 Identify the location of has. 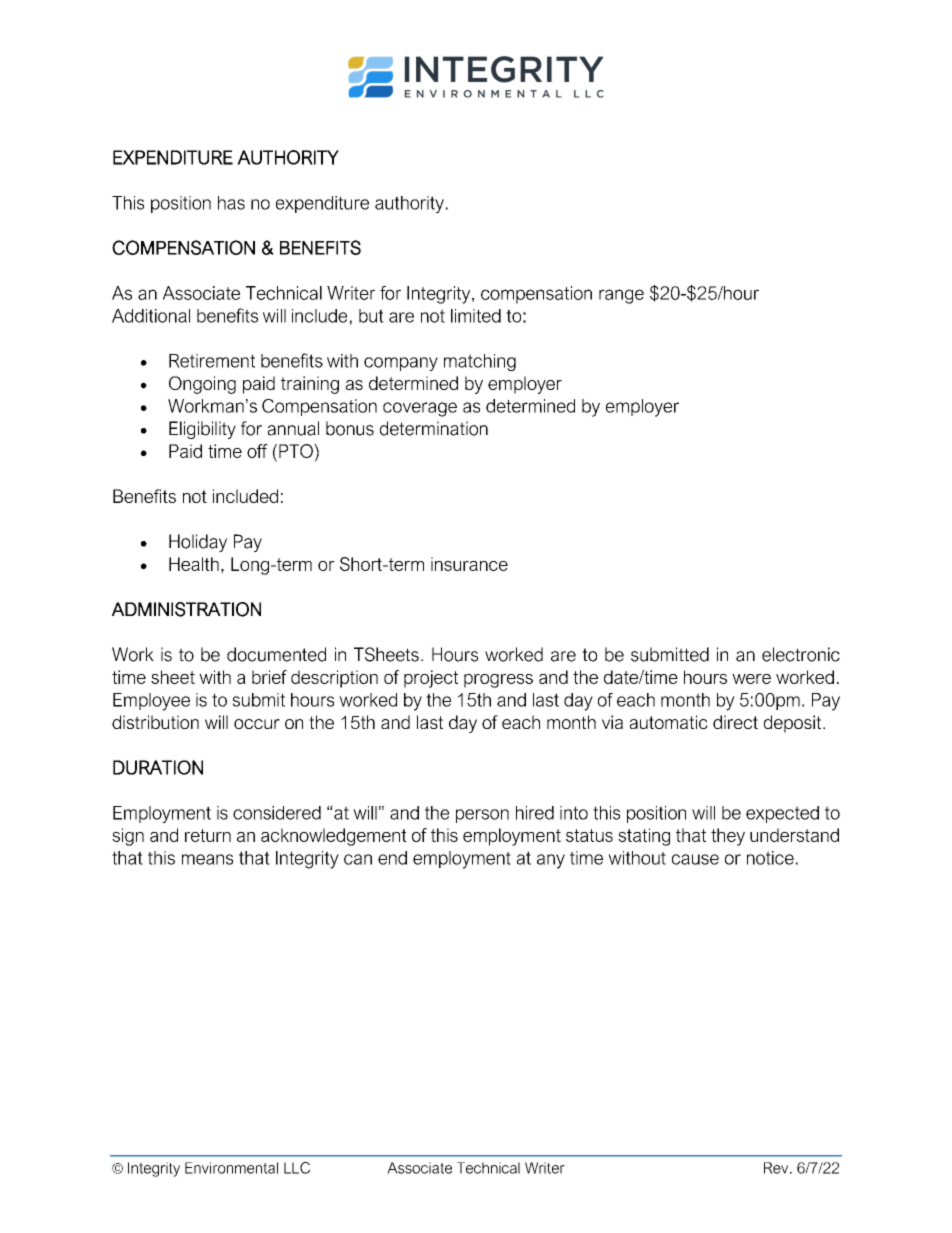
(231, 203).
